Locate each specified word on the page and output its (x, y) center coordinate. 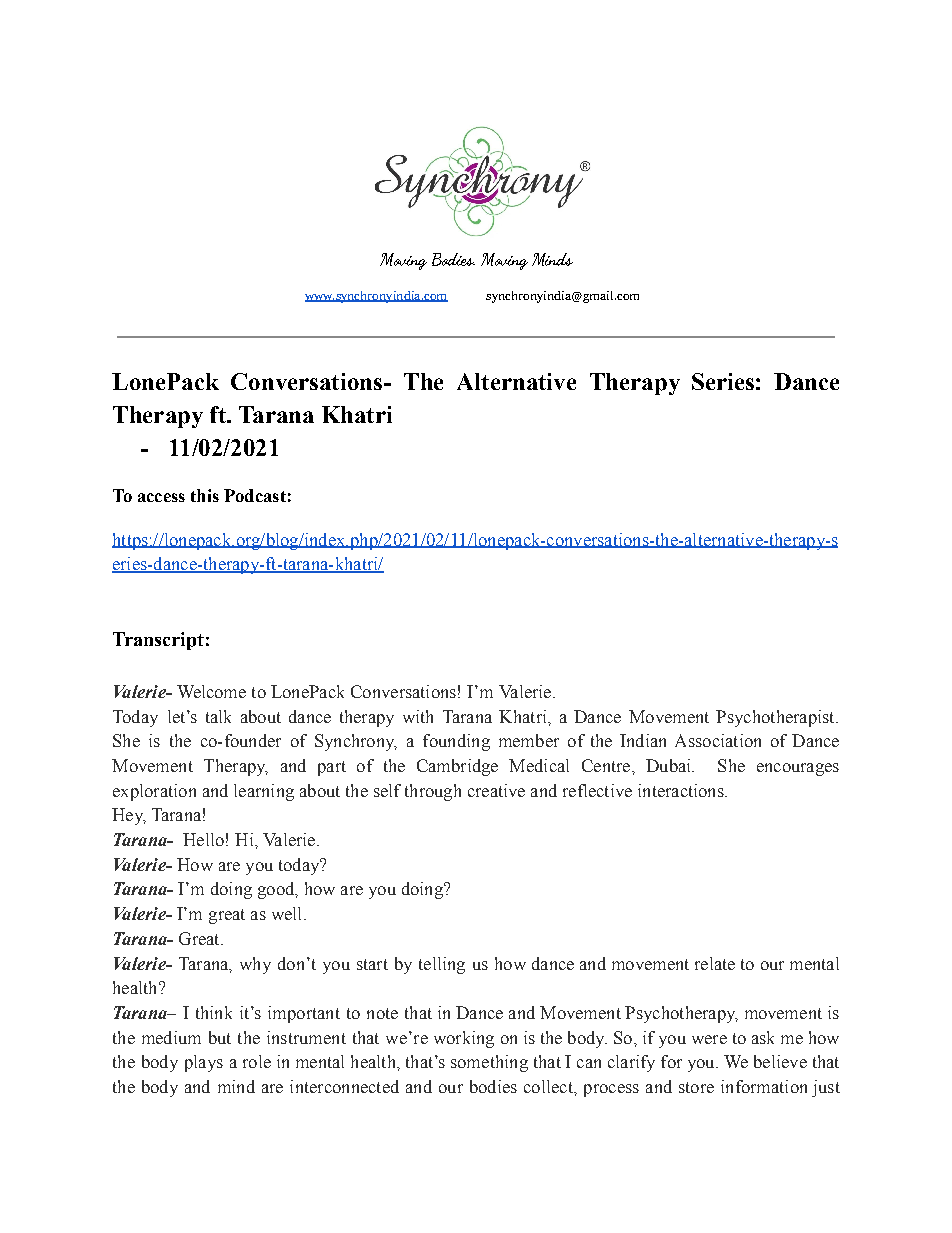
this (205, 495)
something (489, 1063)
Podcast (255, 495)
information (764, 1086)
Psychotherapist (776, 718)
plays (204, 1063)
